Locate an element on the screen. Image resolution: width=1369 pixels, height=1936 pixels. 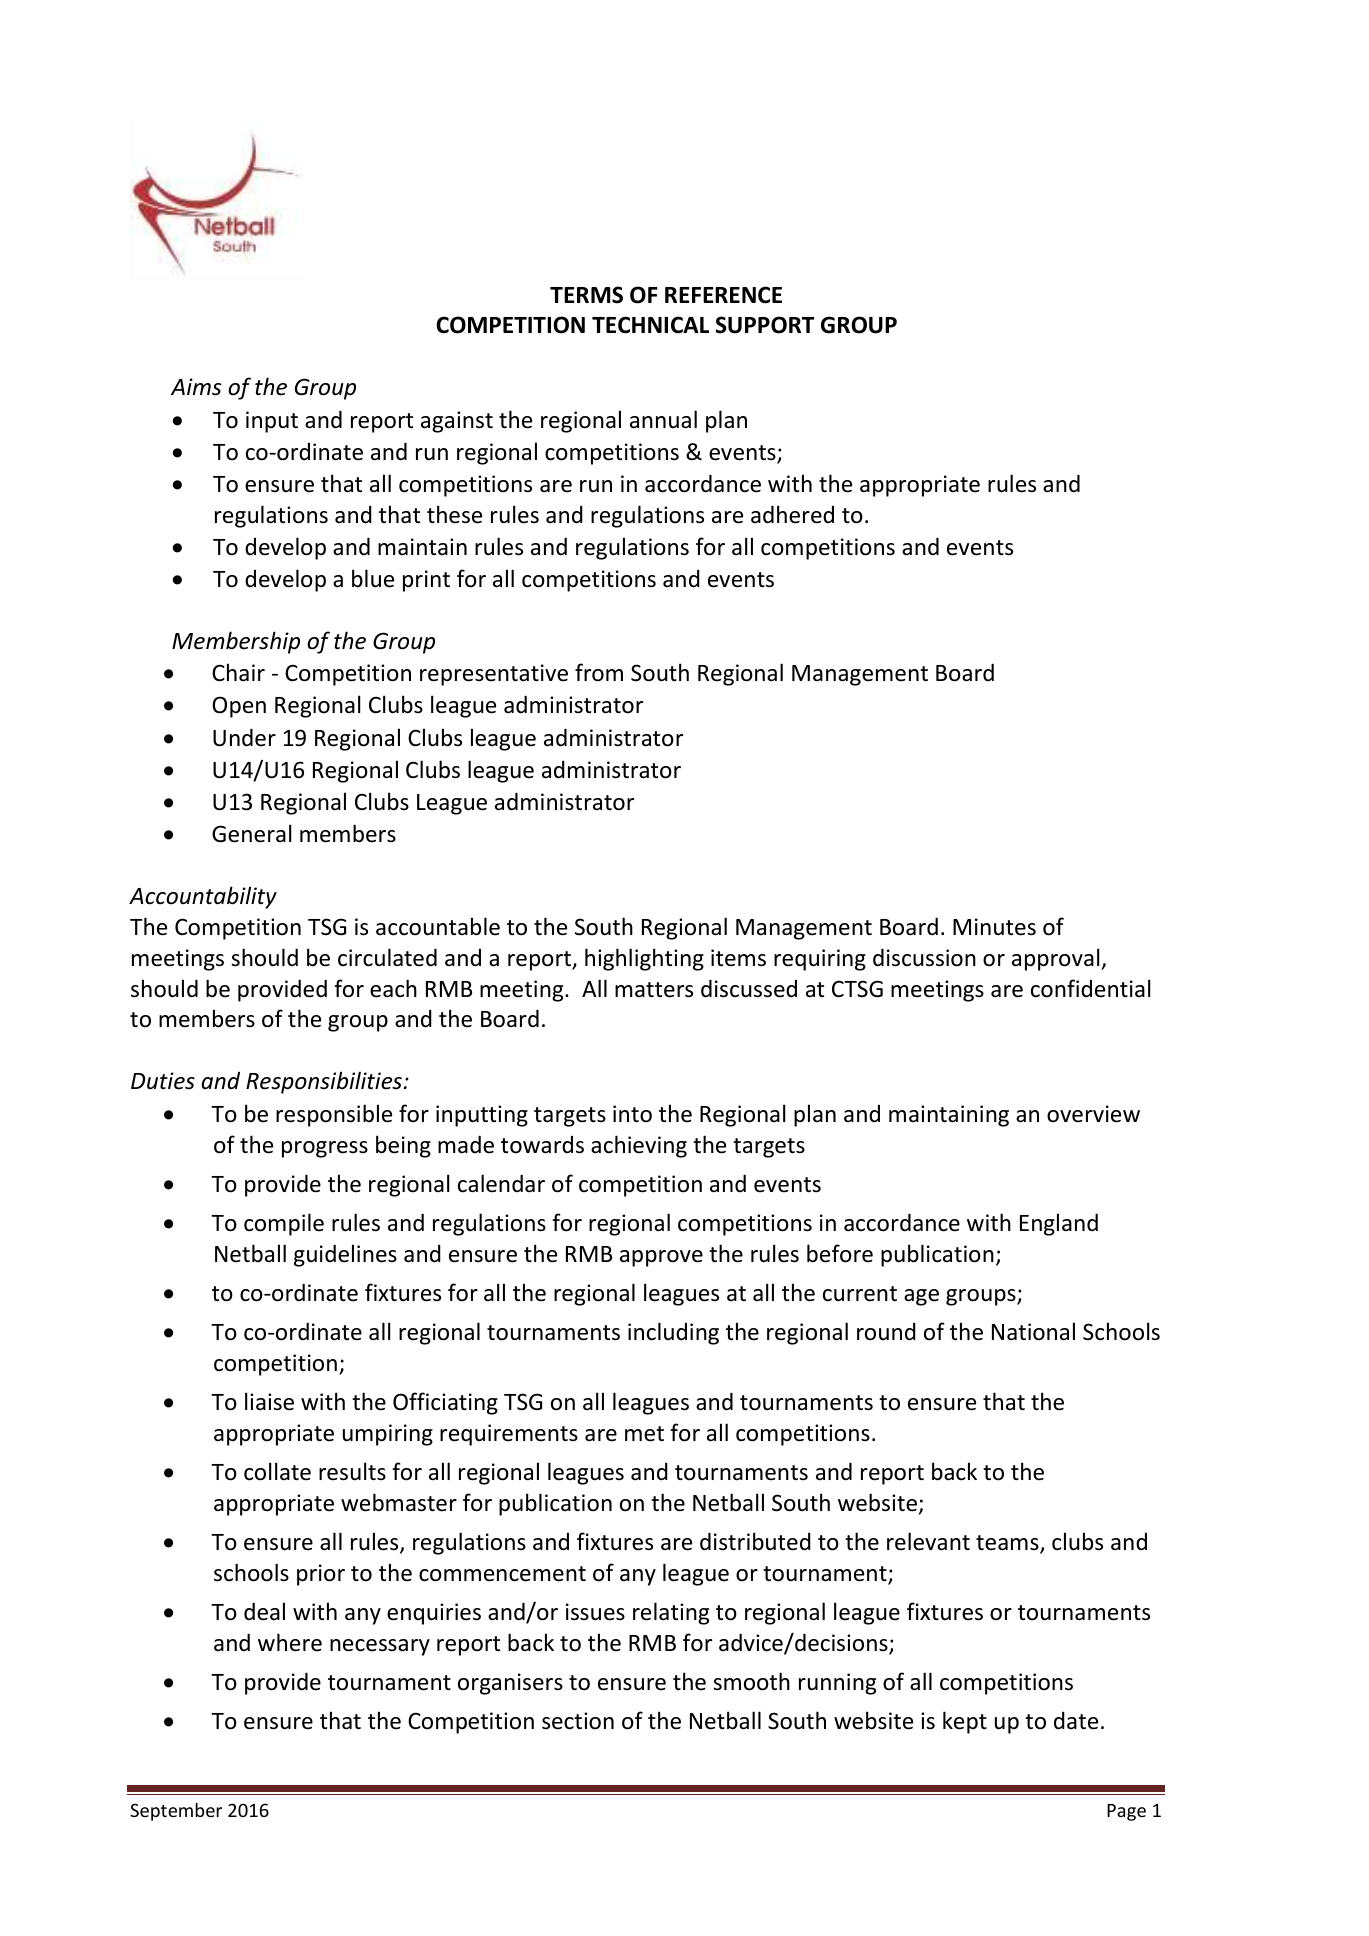
Minutes is located at coordinates (994, 927).
